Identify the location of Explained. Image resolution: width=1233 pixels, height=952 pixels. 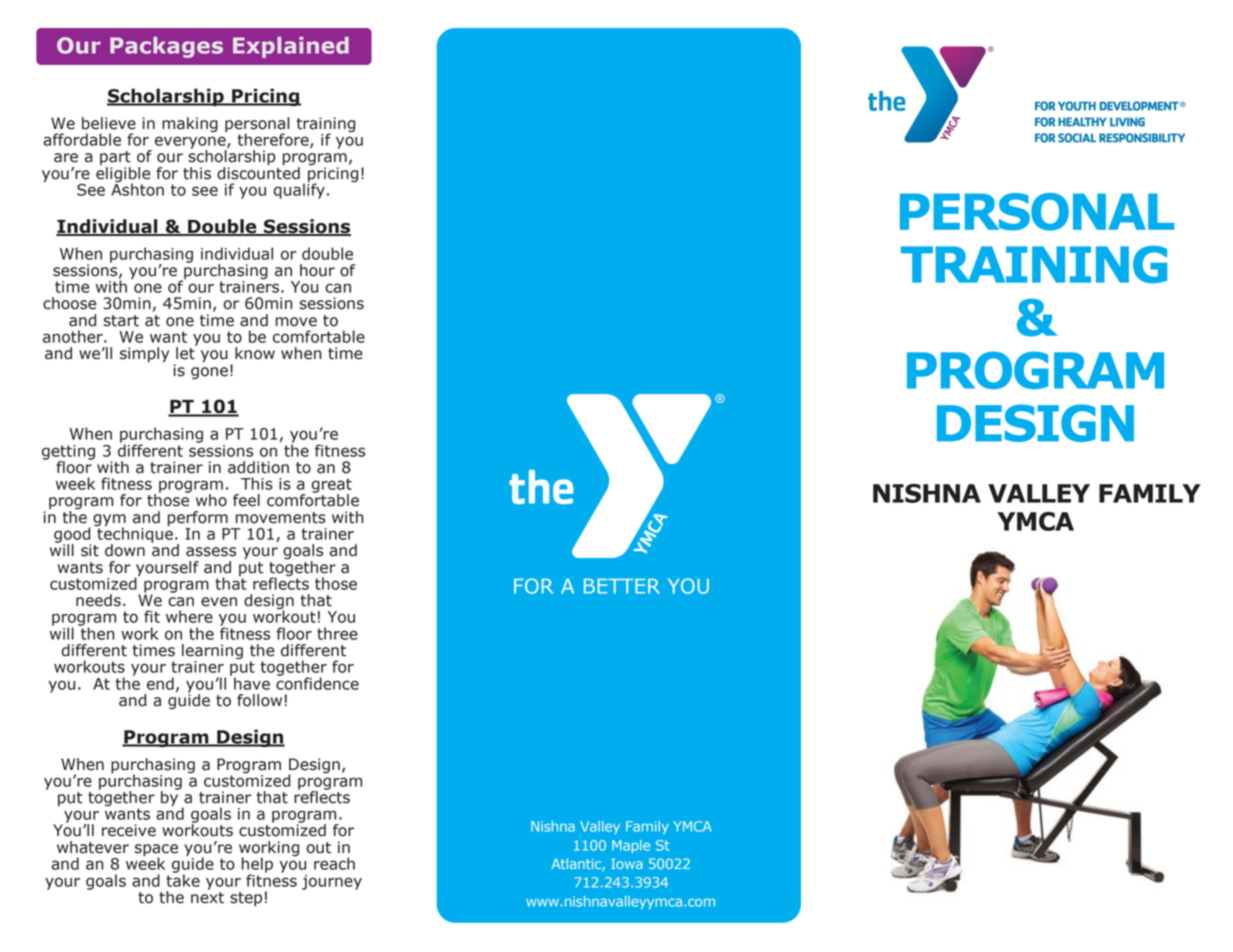
(291, 47).
